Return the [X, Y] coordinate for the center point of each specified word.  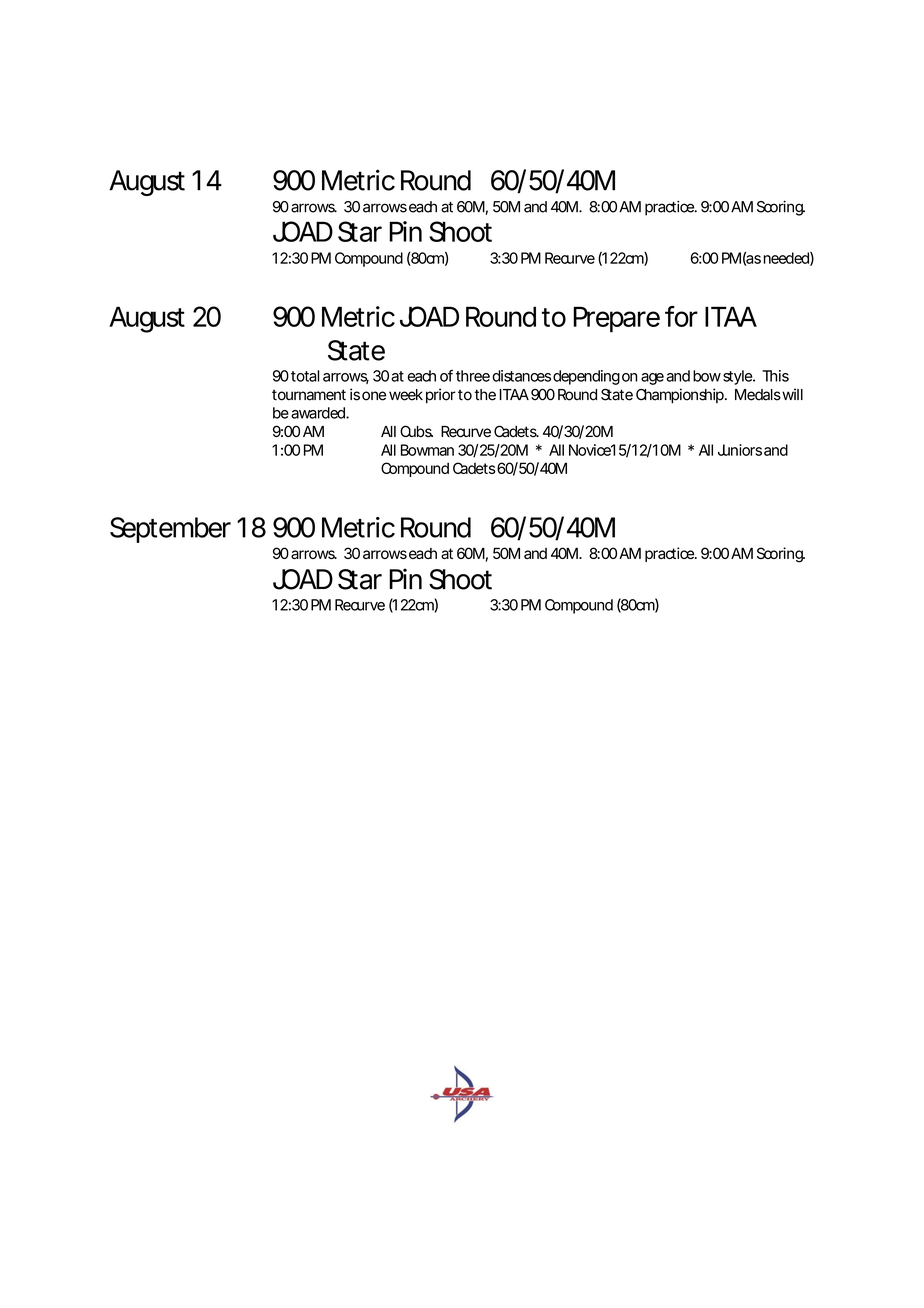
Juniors [740, 450]
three [473, 376]
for [681, 316]
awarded [319, 413]
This [775, 376]
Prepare [616, 319]
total [305, 376]
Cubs [416, 431]
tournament [309, 395]
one [374, 396]
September [170, 530]
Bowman [427, 450]
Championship [681, 396]
